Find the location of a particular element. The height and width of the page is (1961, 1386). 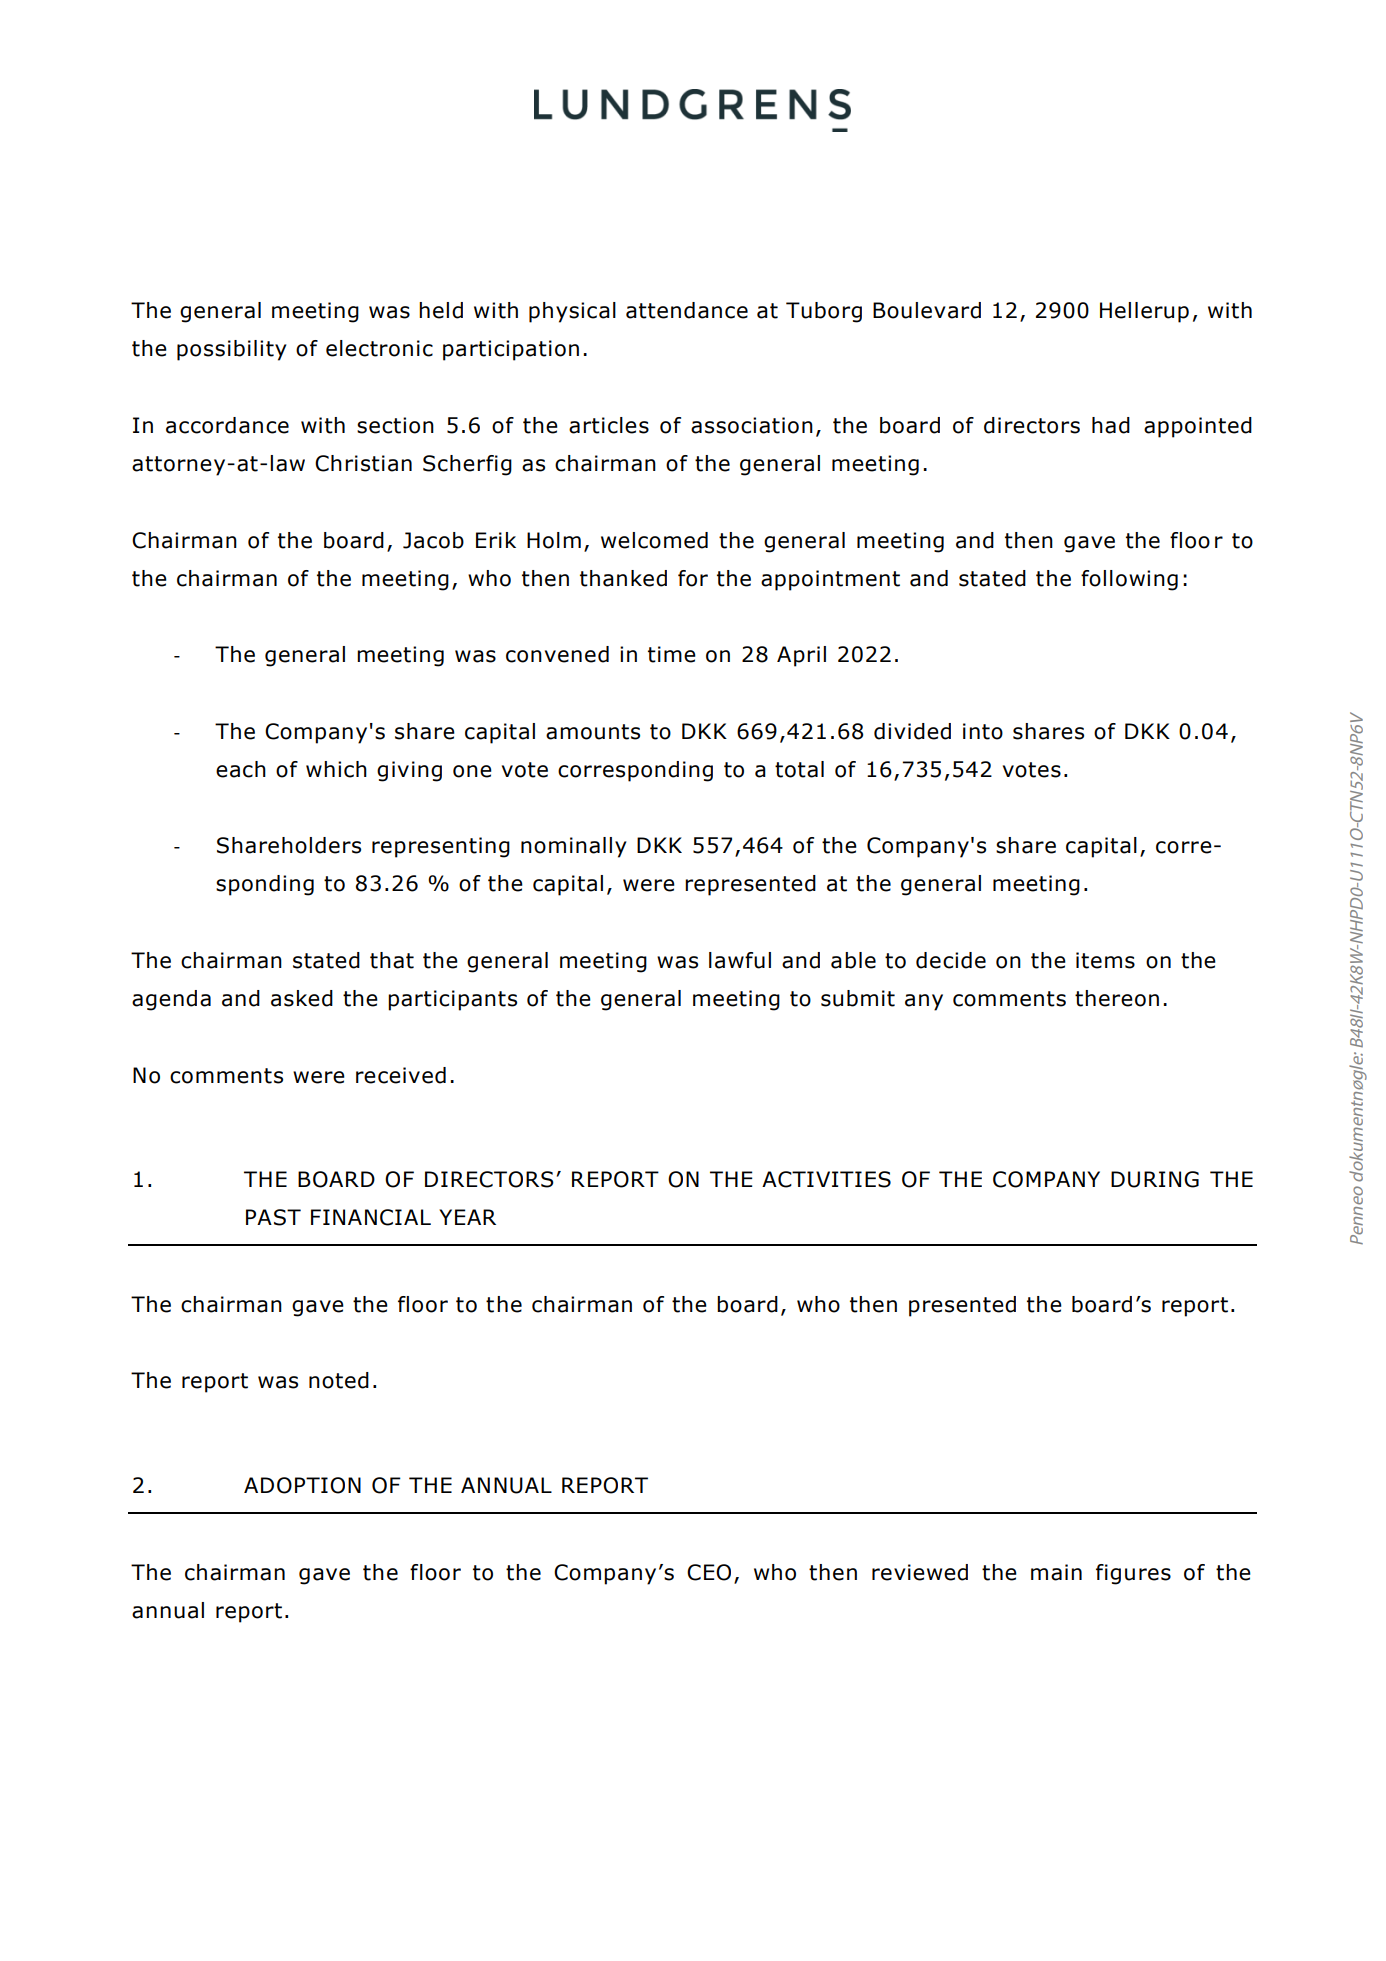

time is located at coordinates (672, 654).
